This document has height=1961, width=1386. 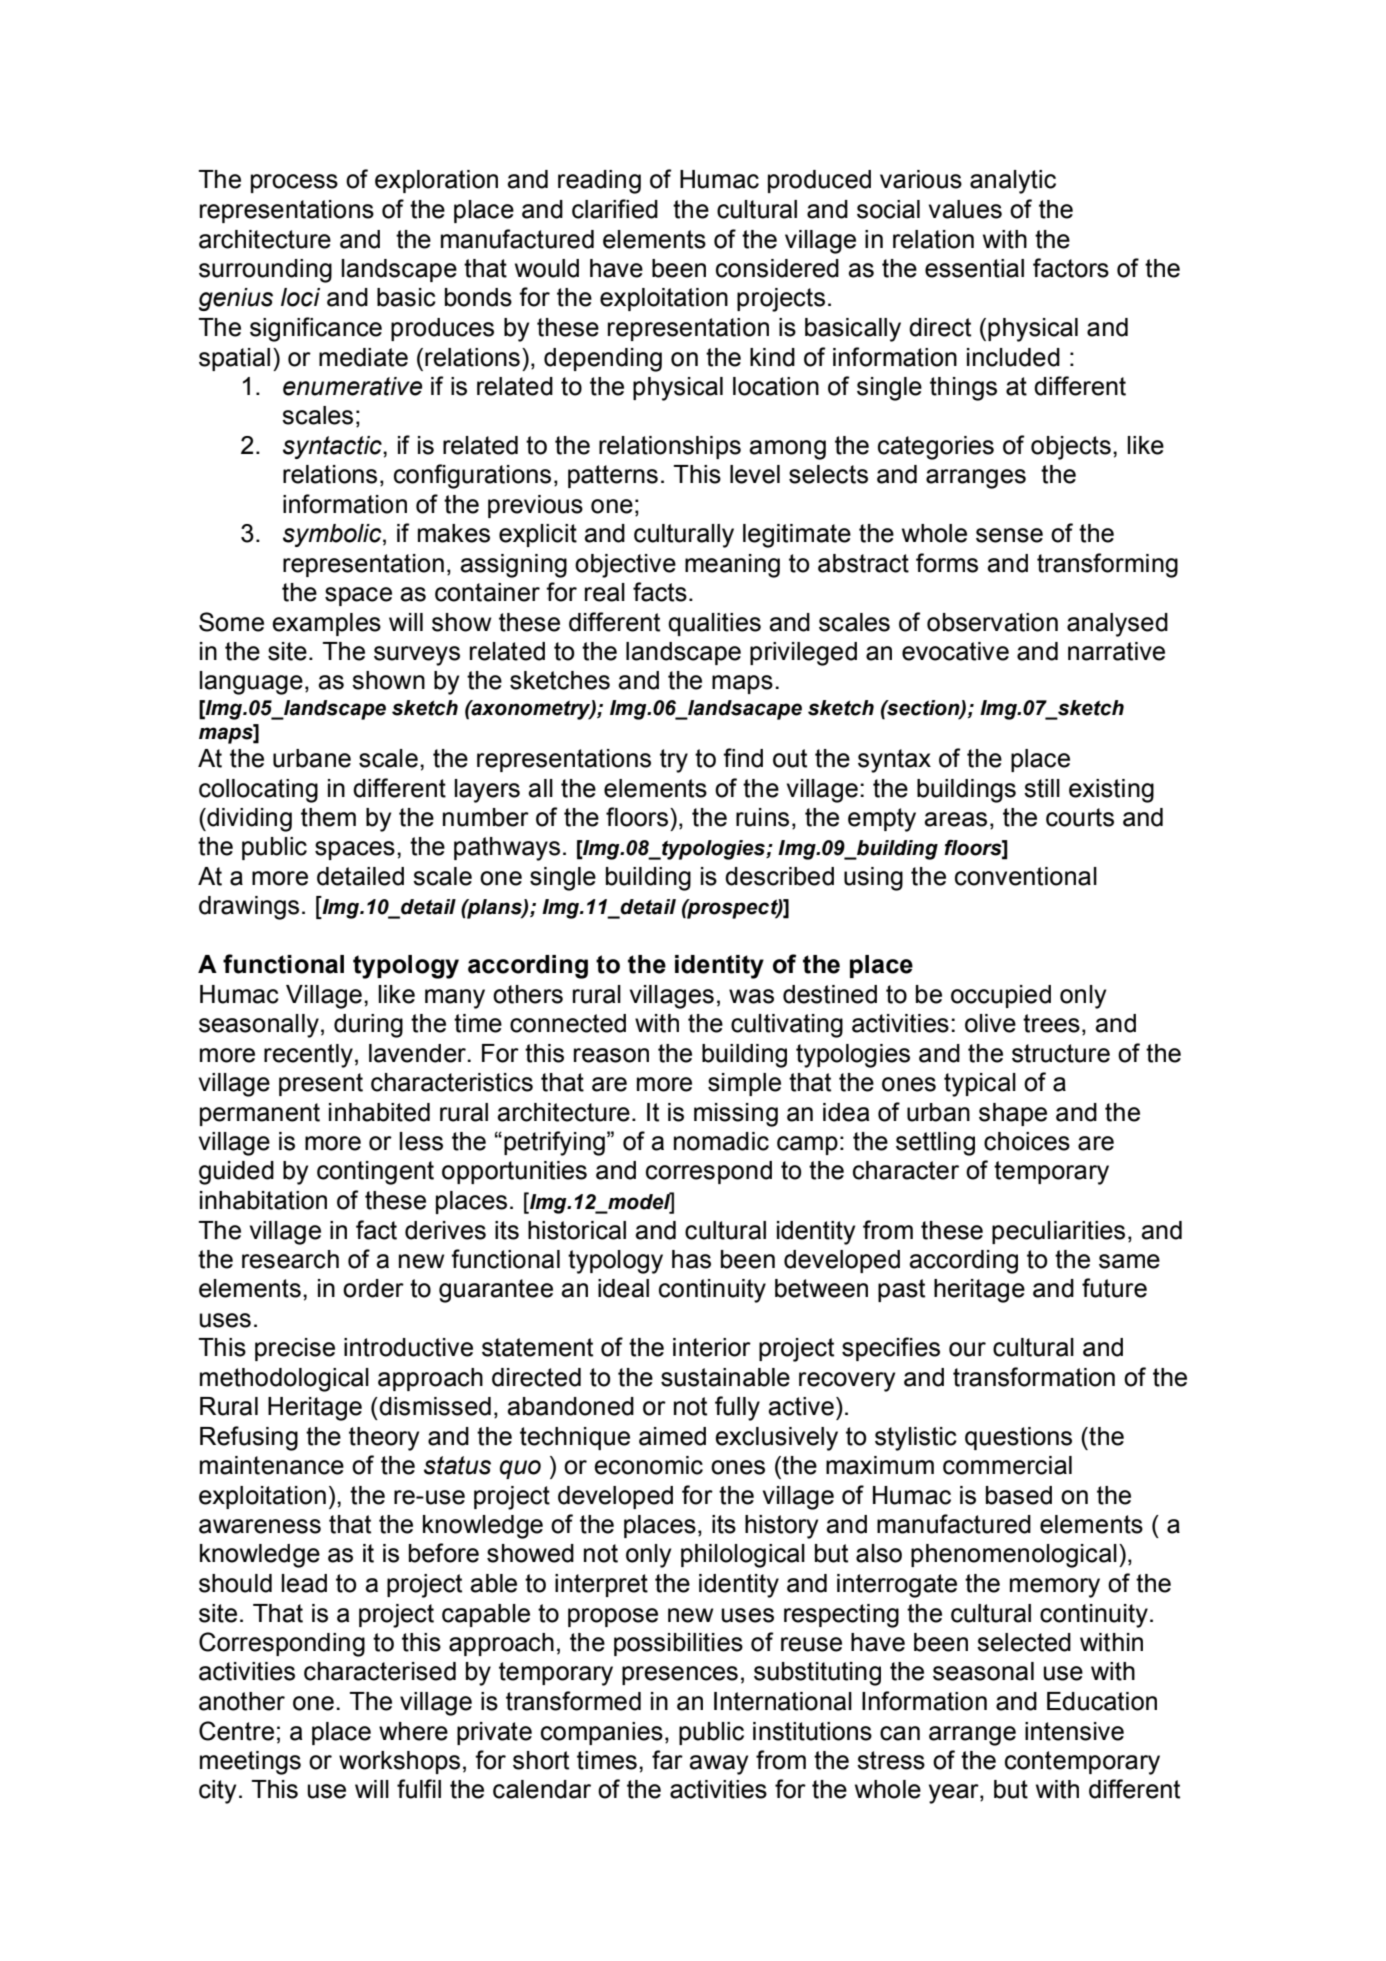 What do you see at coordinates (1058, 1232) in the document?
I see `peculiarities` at bounding box center [1058, 1232].
